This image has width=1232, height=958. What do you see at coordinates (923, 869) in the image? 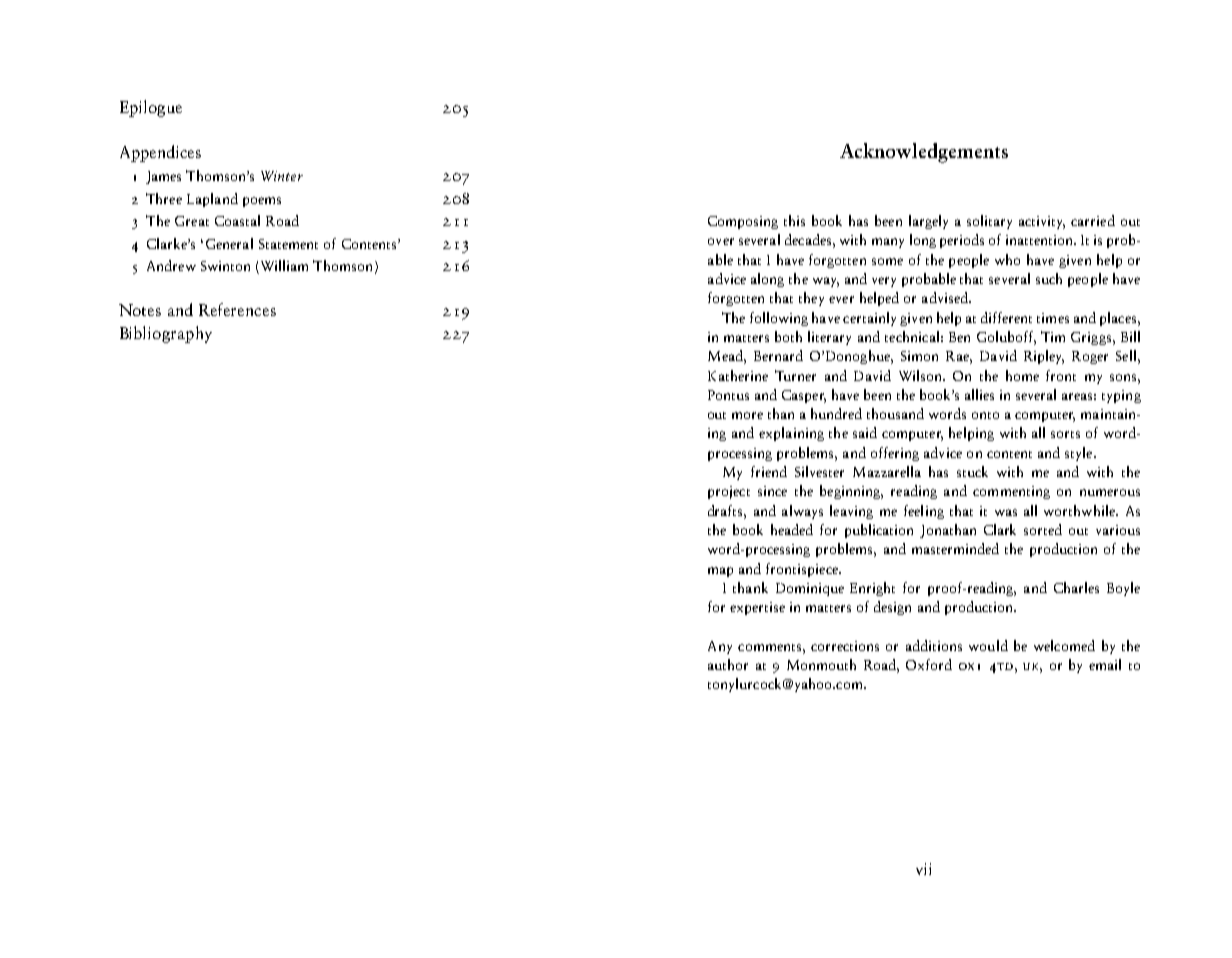
I see `vii` at bounding box center [923, 869].
